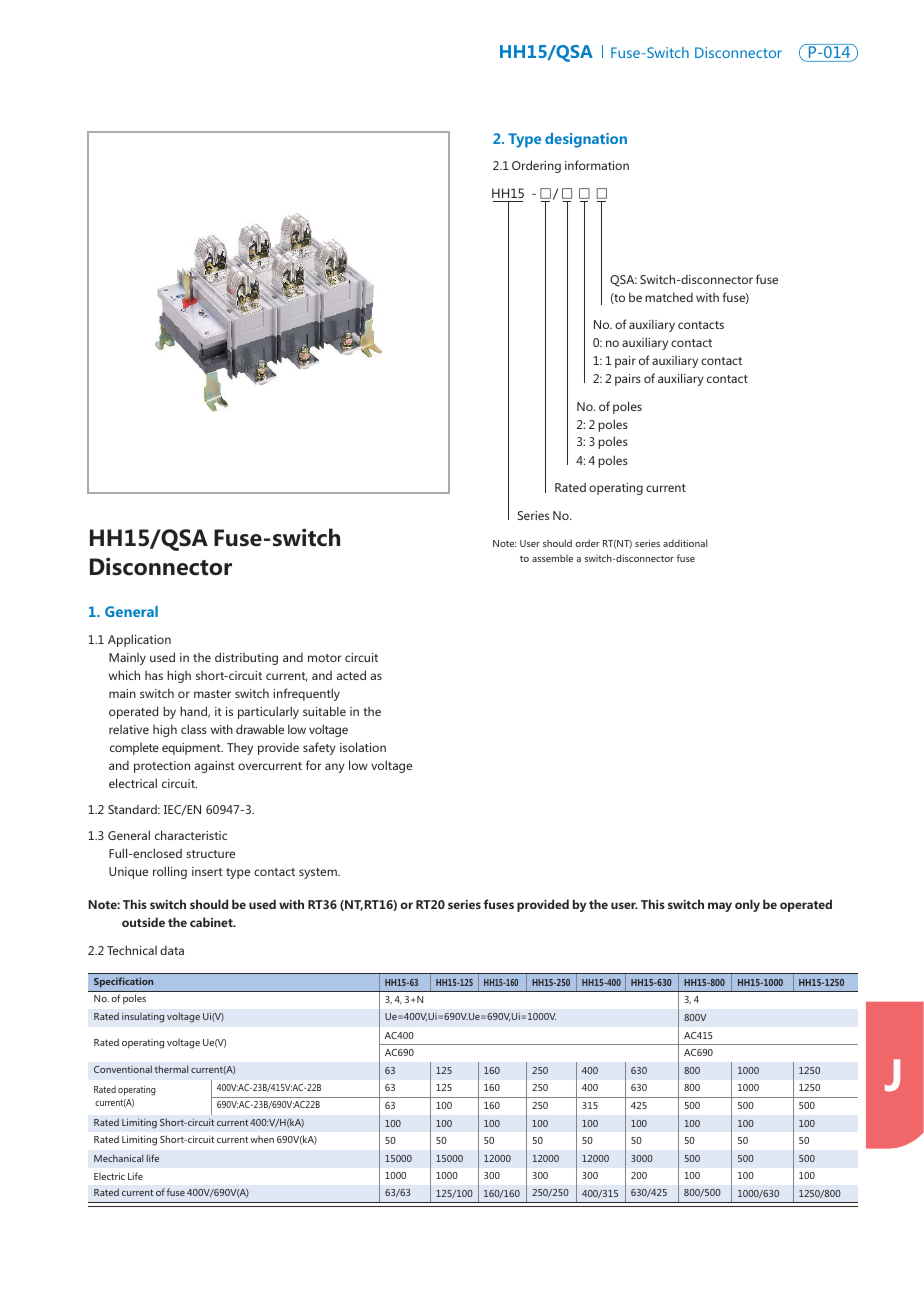 The height and width of the document is (1308, 924). I want to click on additional, so click(685, 543).
